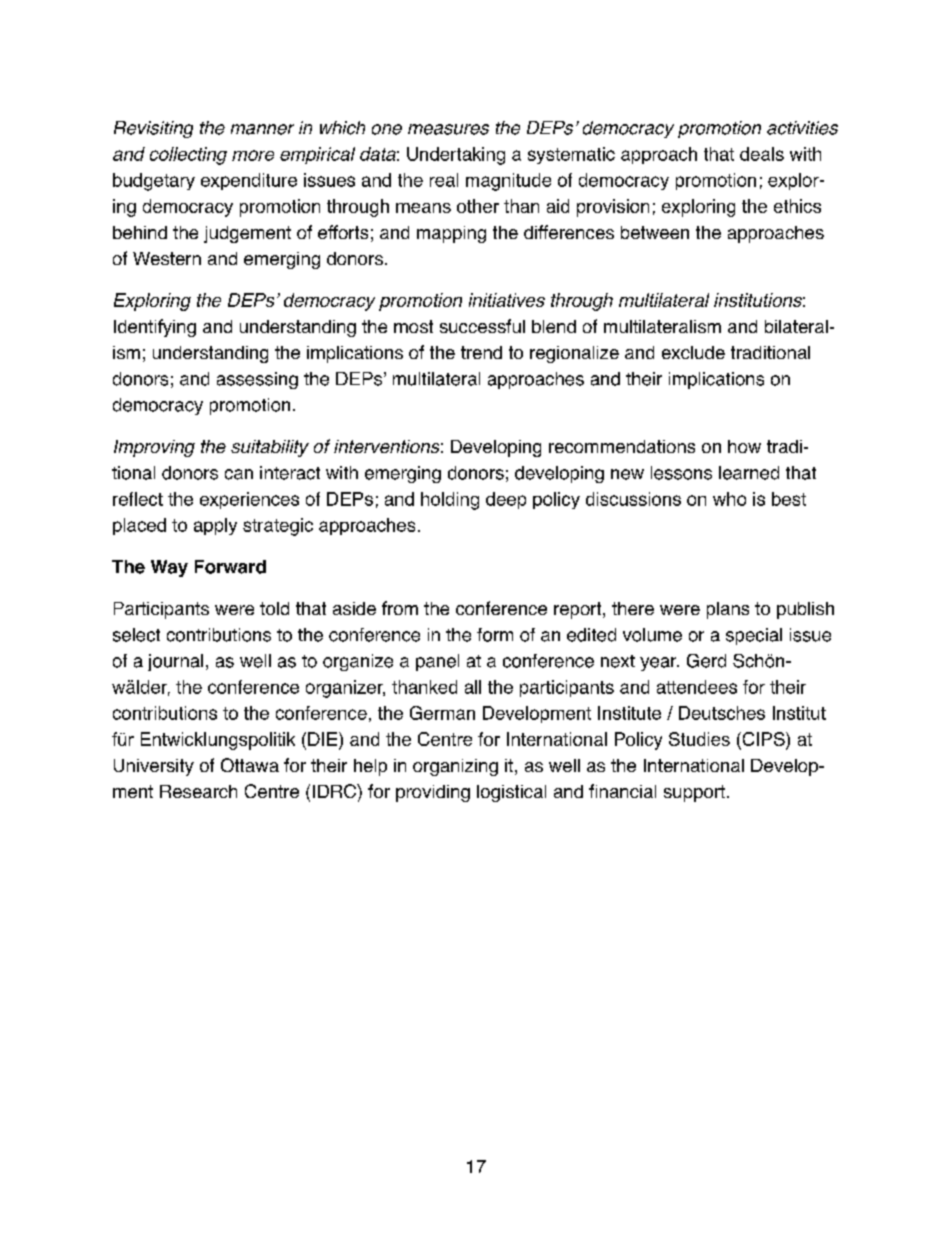 This screenshot has width=952, height=1233. I want to click on journal, so click(175, 662).
